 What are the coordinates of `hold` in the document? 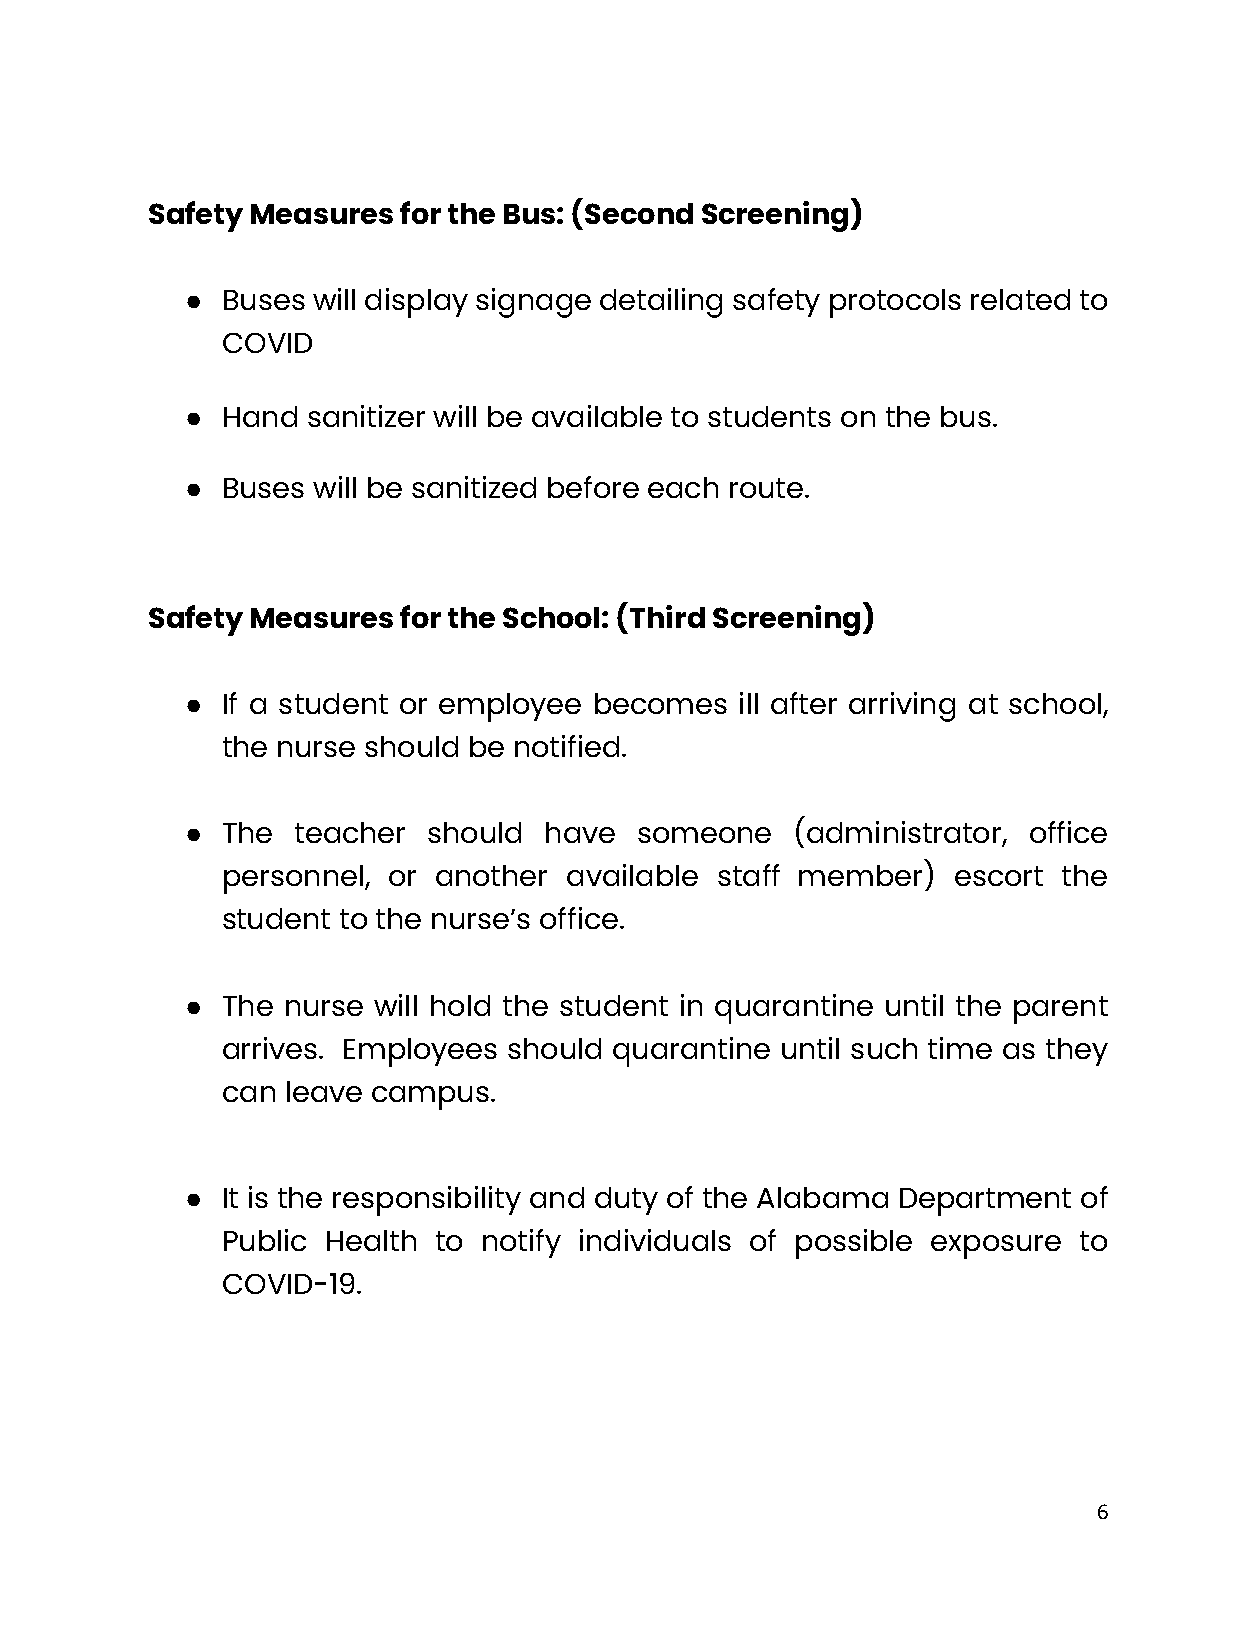 It's located at (460, 1005).
